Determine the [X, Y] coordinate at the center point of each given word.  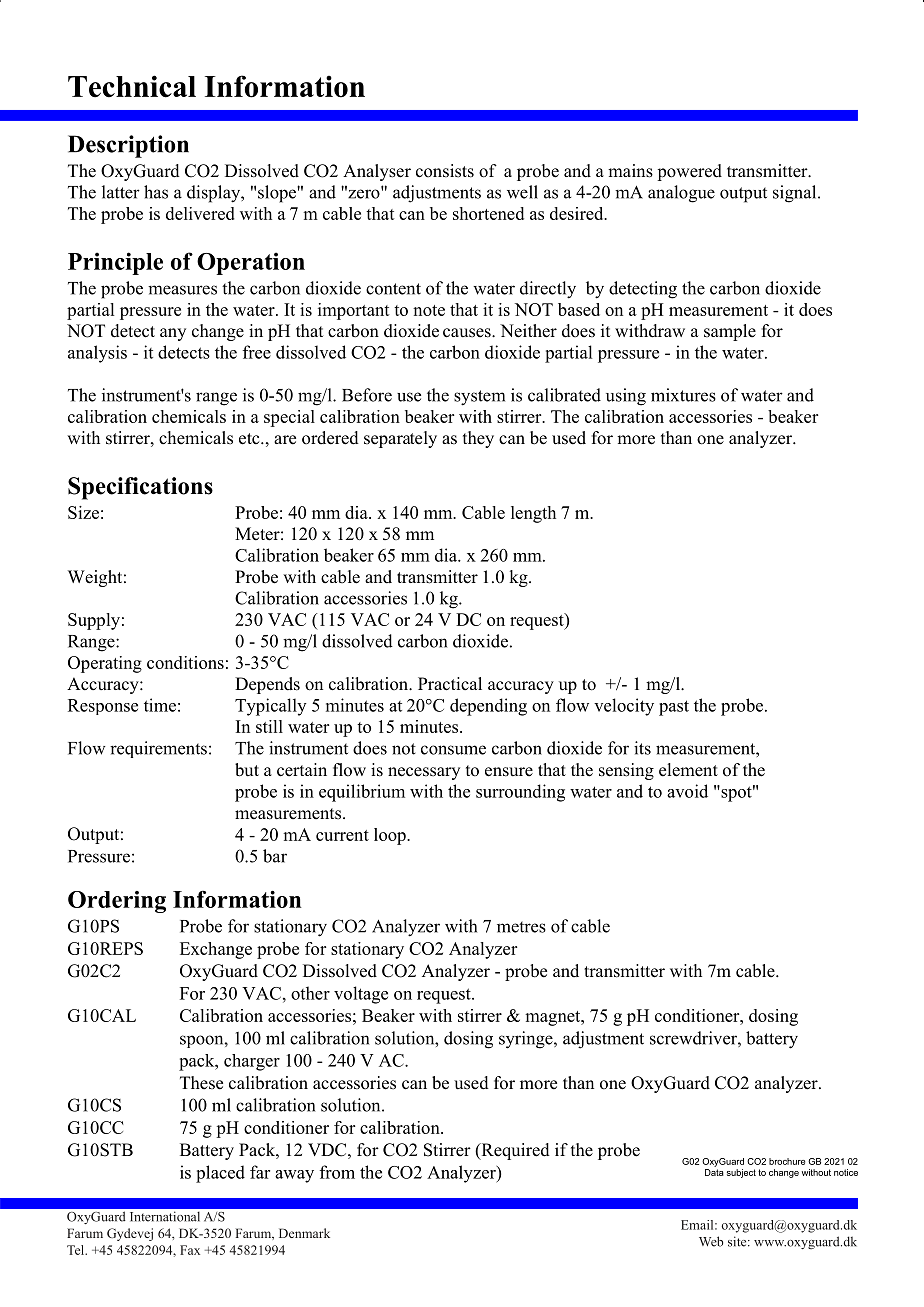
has [156, 192]
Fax [190, 1250]
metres [521, 927]
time [160, 705]
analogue [681, 194]
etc [250, 439]
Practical [450, 684]
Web [711, 1241]
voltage [361, 995]
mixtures [683, 395]
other [310, 993]
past [674, 708]
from [337, 1172]
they [478, 439]
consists [445, 171]
